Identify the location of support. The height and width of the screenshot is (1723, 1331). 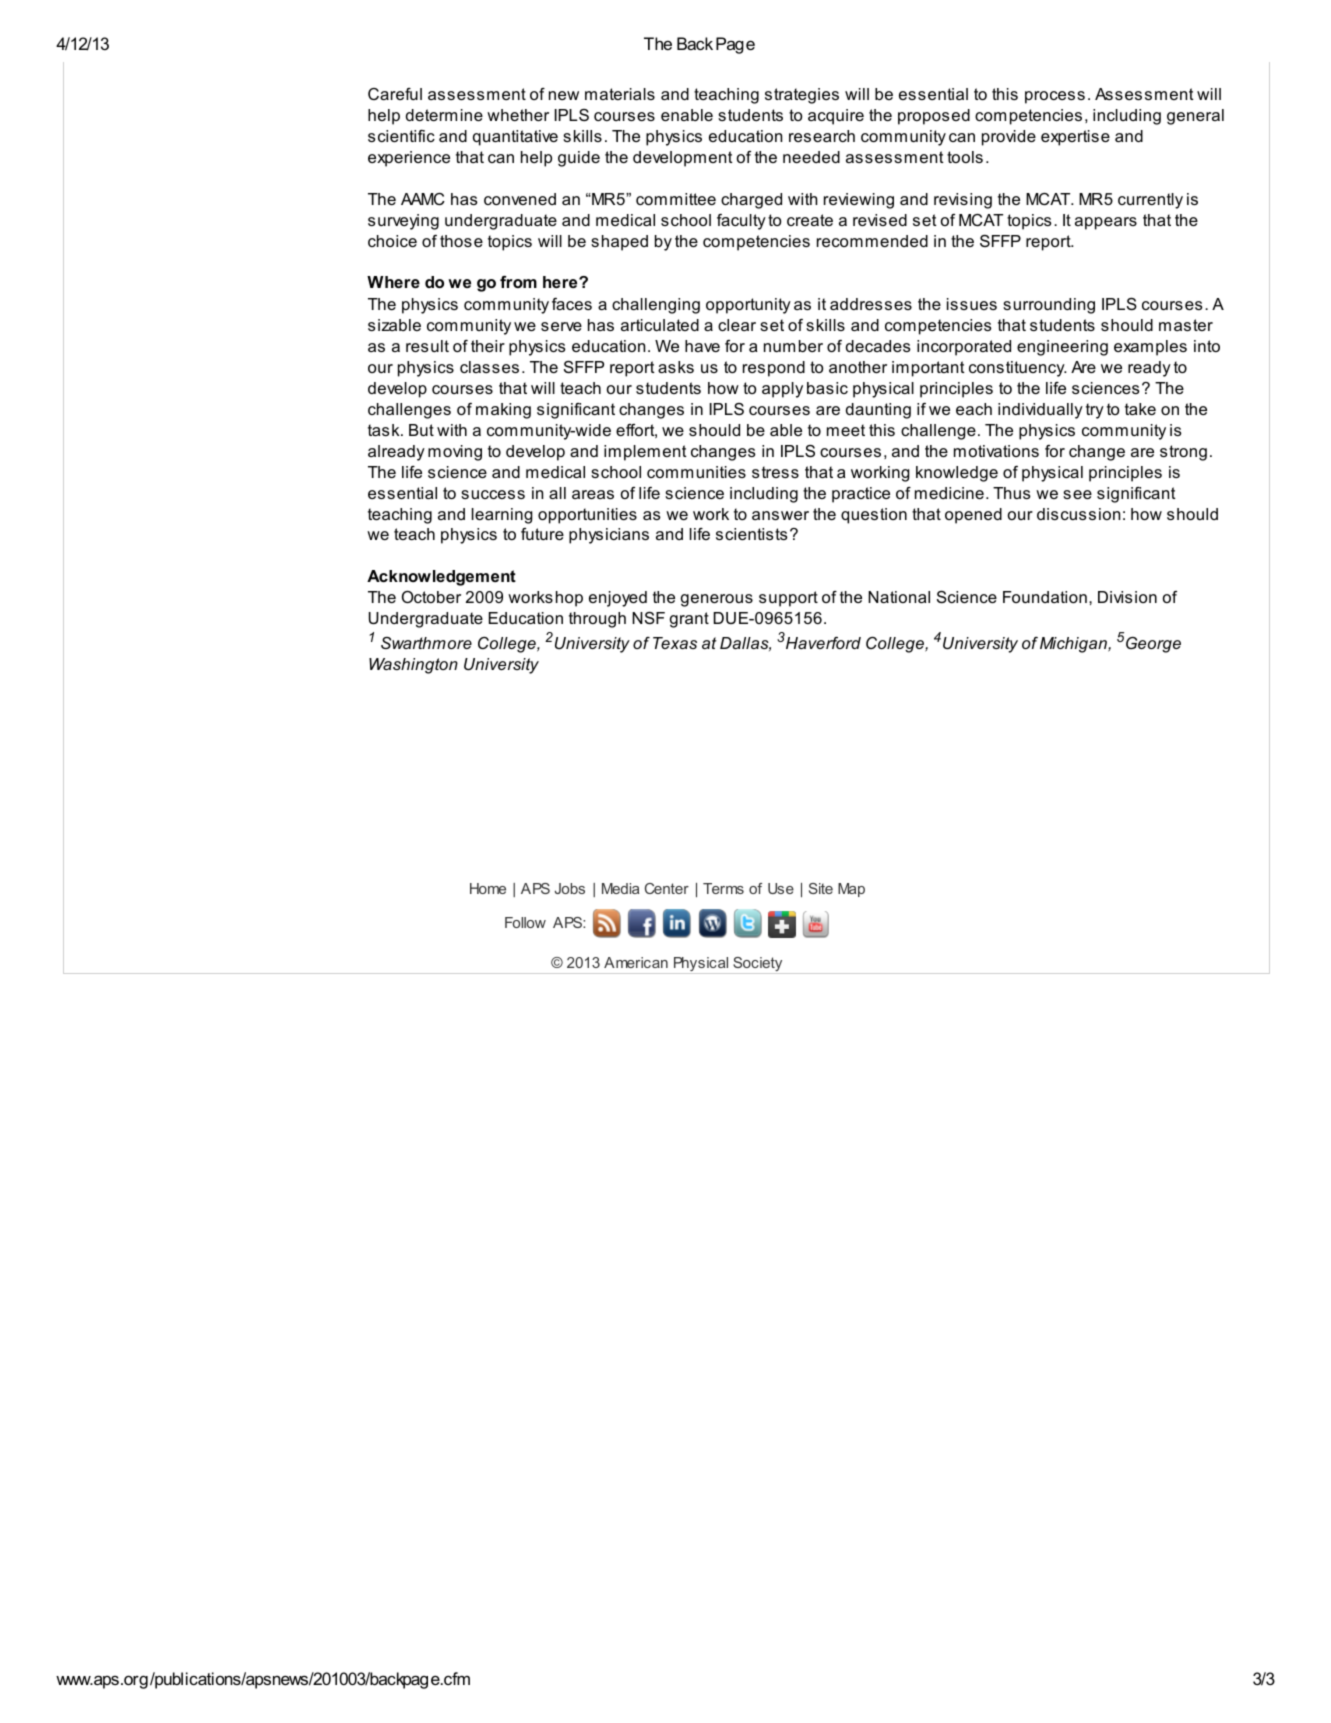
(788, 599).
